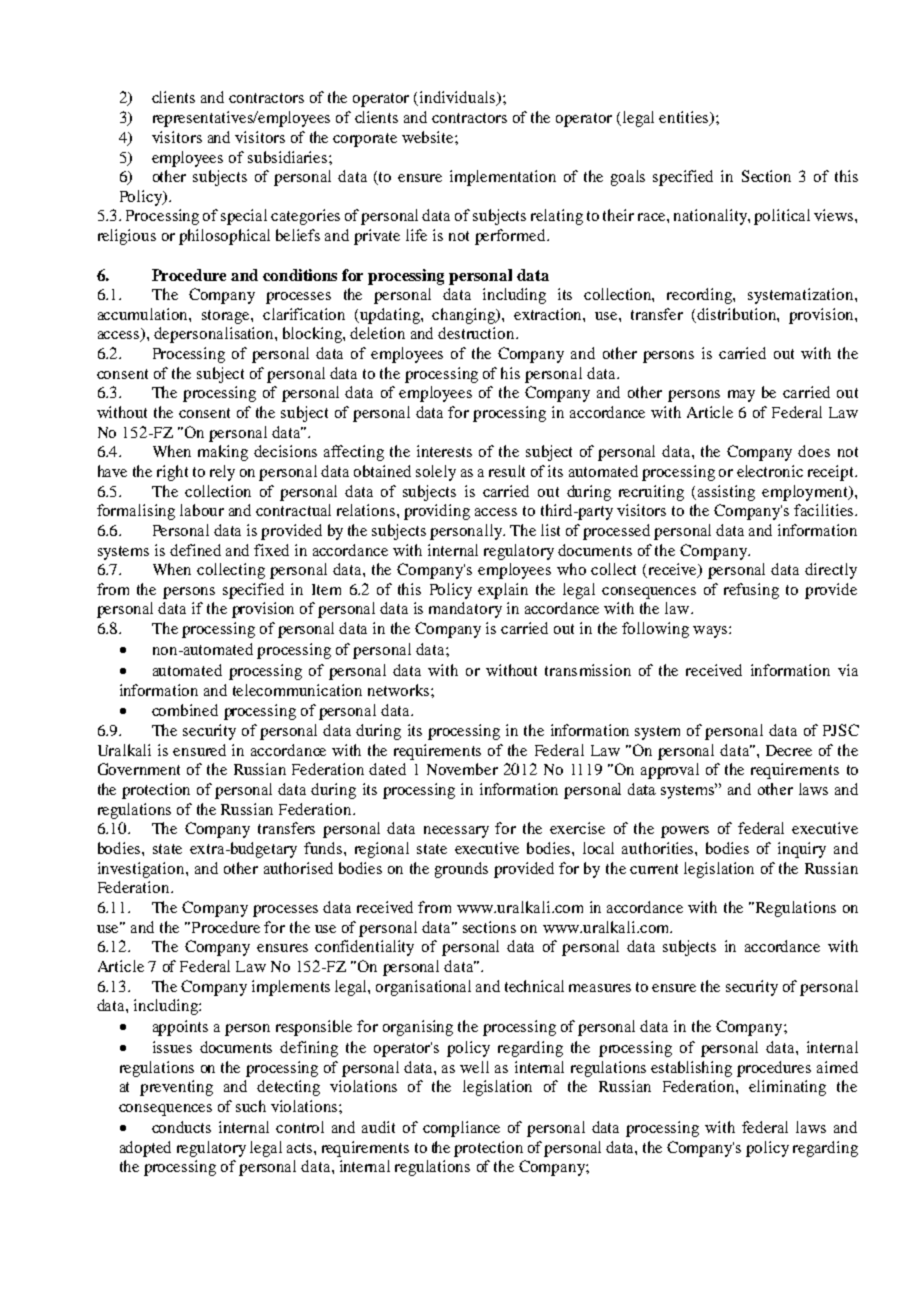  Describe the element at coordinates (181, 1127) in the image. I see `conducts` at that location.
